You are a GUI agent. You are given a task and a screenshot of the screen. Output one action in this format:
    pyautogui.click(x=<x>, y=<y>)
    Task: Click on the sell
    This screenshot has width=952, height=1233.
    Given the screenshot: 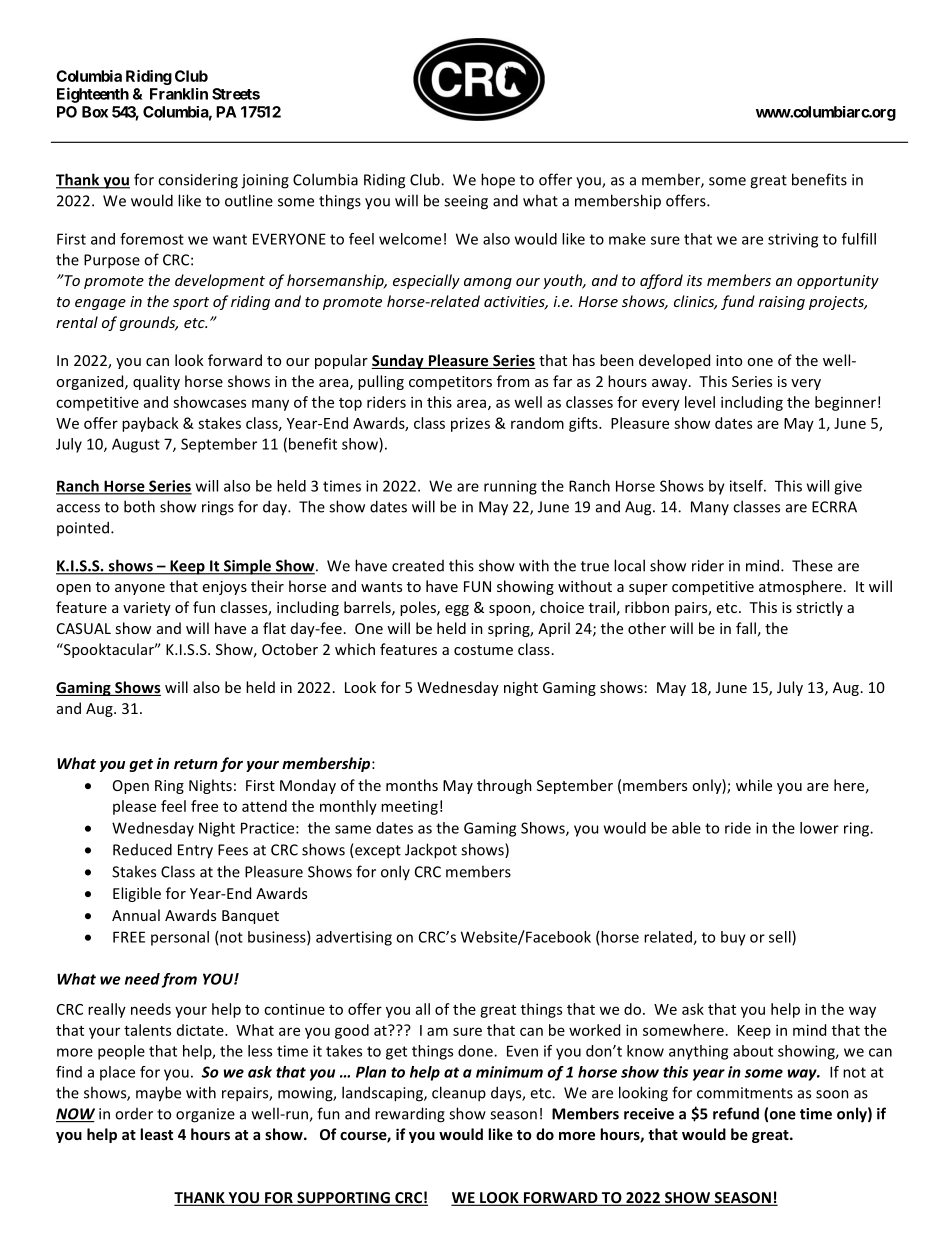 What is the action you would take?
    pyautogui.click(x=781, y=938)
